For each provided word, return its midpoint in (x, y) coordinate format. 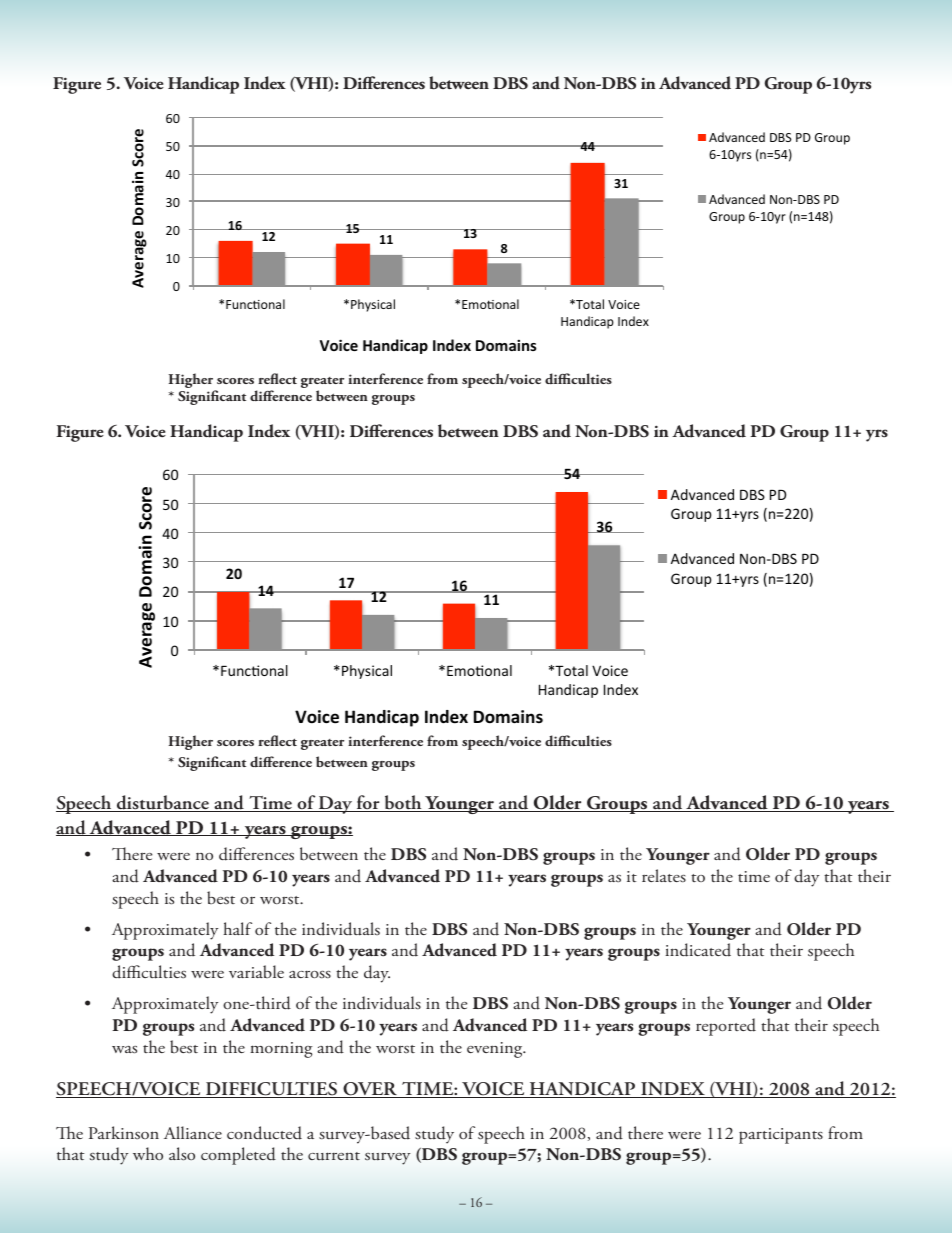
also (182, 1154)
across (310, 974)
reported (726, 1027)
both (403, 803)
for (368, 803)
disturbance (162, 803)
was (124, 1050)
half (237, 928)
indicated (698, 950)
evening (496, 1050)
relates (664, 875)
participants (781, 1136)
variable (256, 971)
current (334, 1156)
